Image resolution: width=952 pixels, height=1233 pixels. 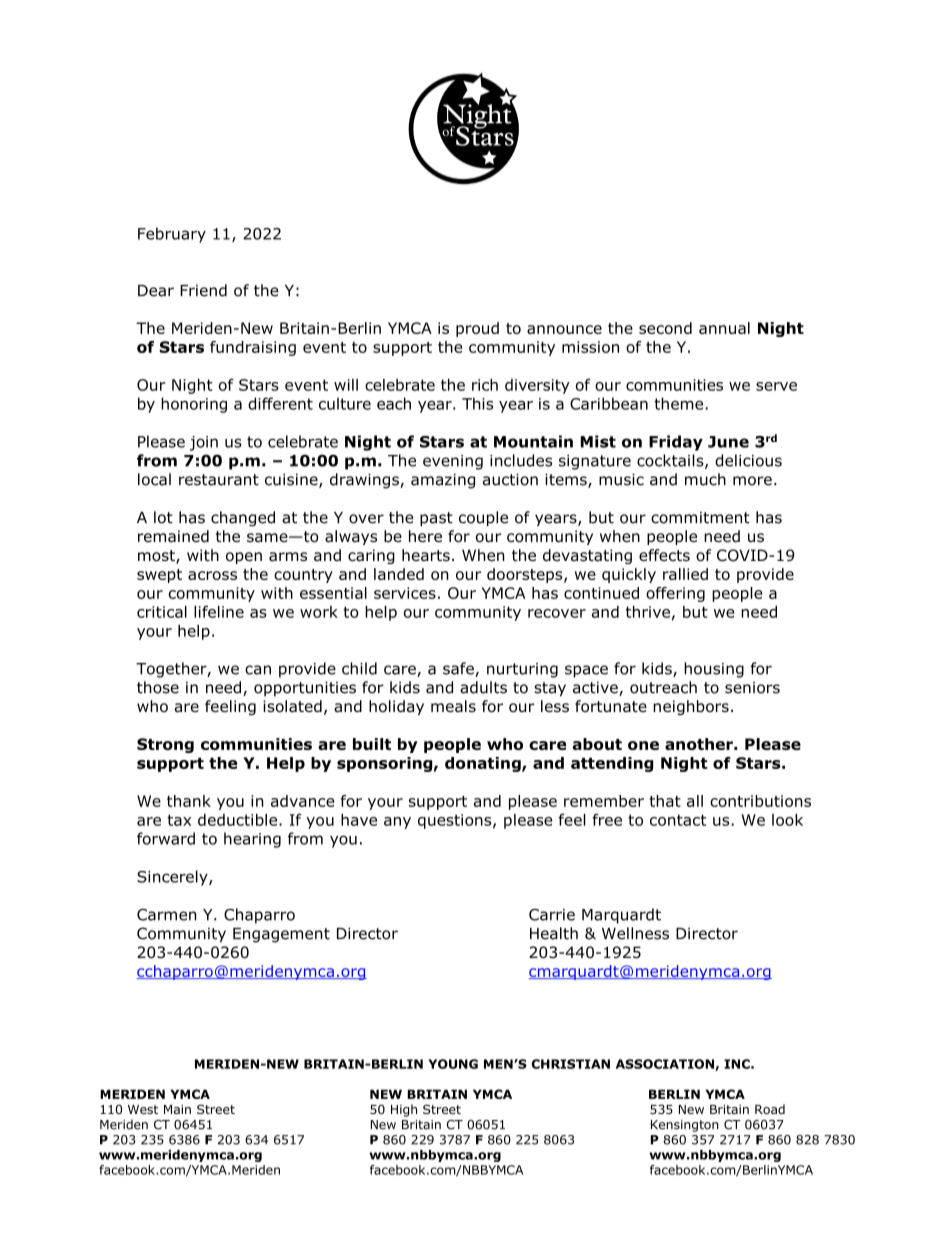 What do you see at coordinates (459, 669) in the screenshot?
I see `safe` at bounding box center [459, 669].
